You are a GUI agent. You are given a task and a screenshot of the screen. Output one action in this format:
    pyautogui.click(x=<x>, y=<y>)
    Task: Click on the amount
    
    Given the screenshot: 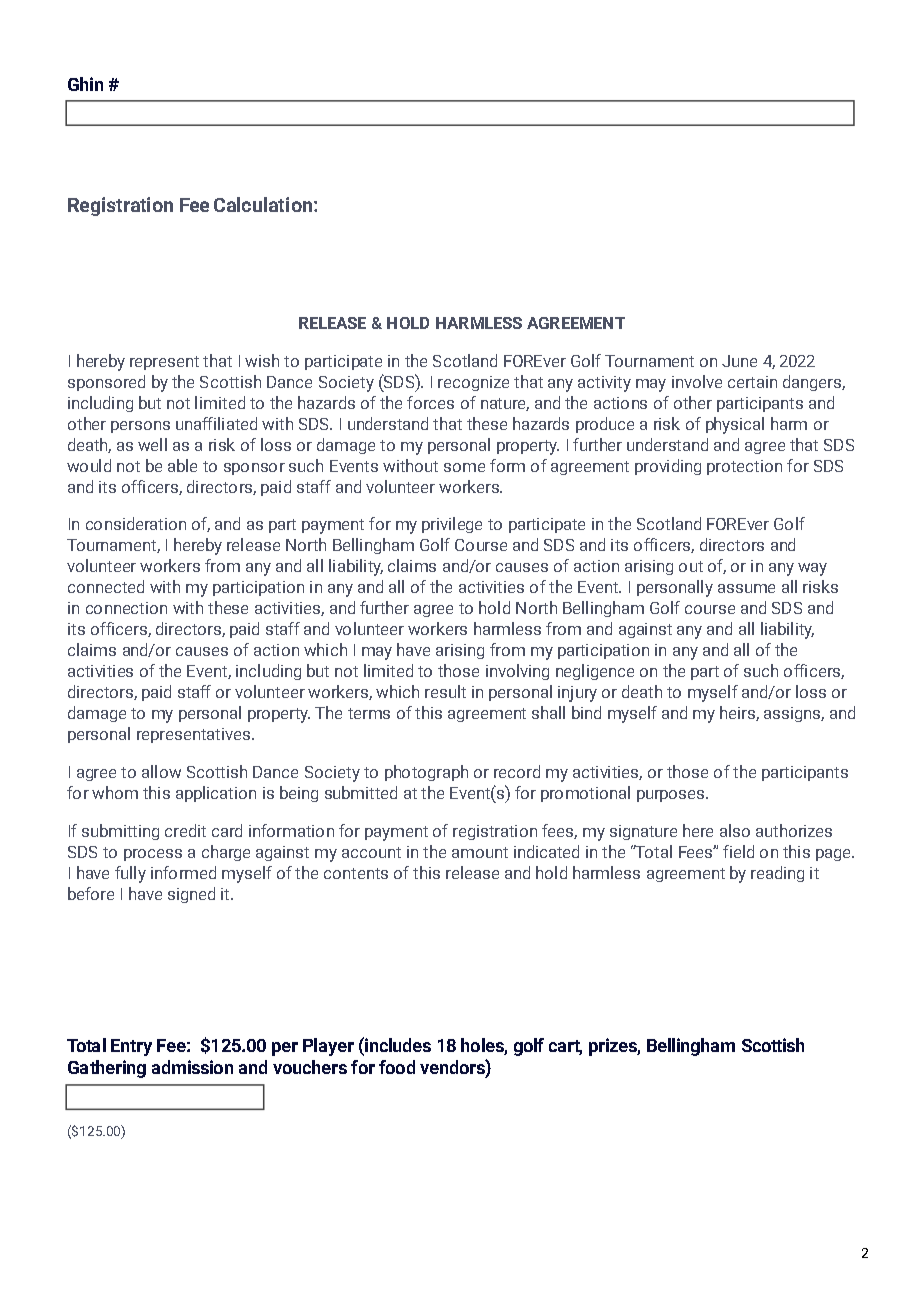 What is the action you would take?
    pyautogui.click(x=480, y=852)
